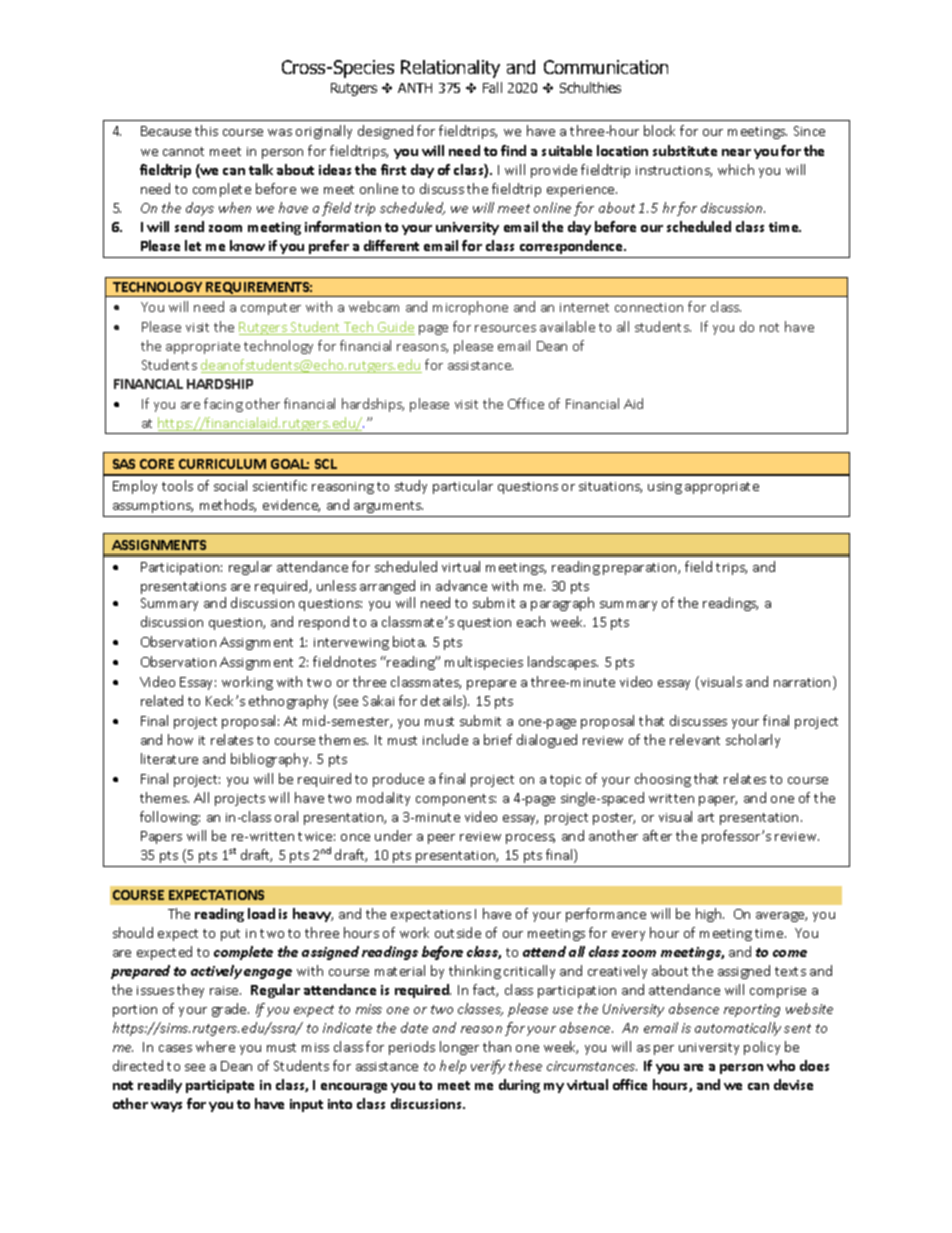 The width and height of the screenshot is (952, 1233). Describe the element at coordinates (228, 505) in the screenshot. I see `methods` at that location.
